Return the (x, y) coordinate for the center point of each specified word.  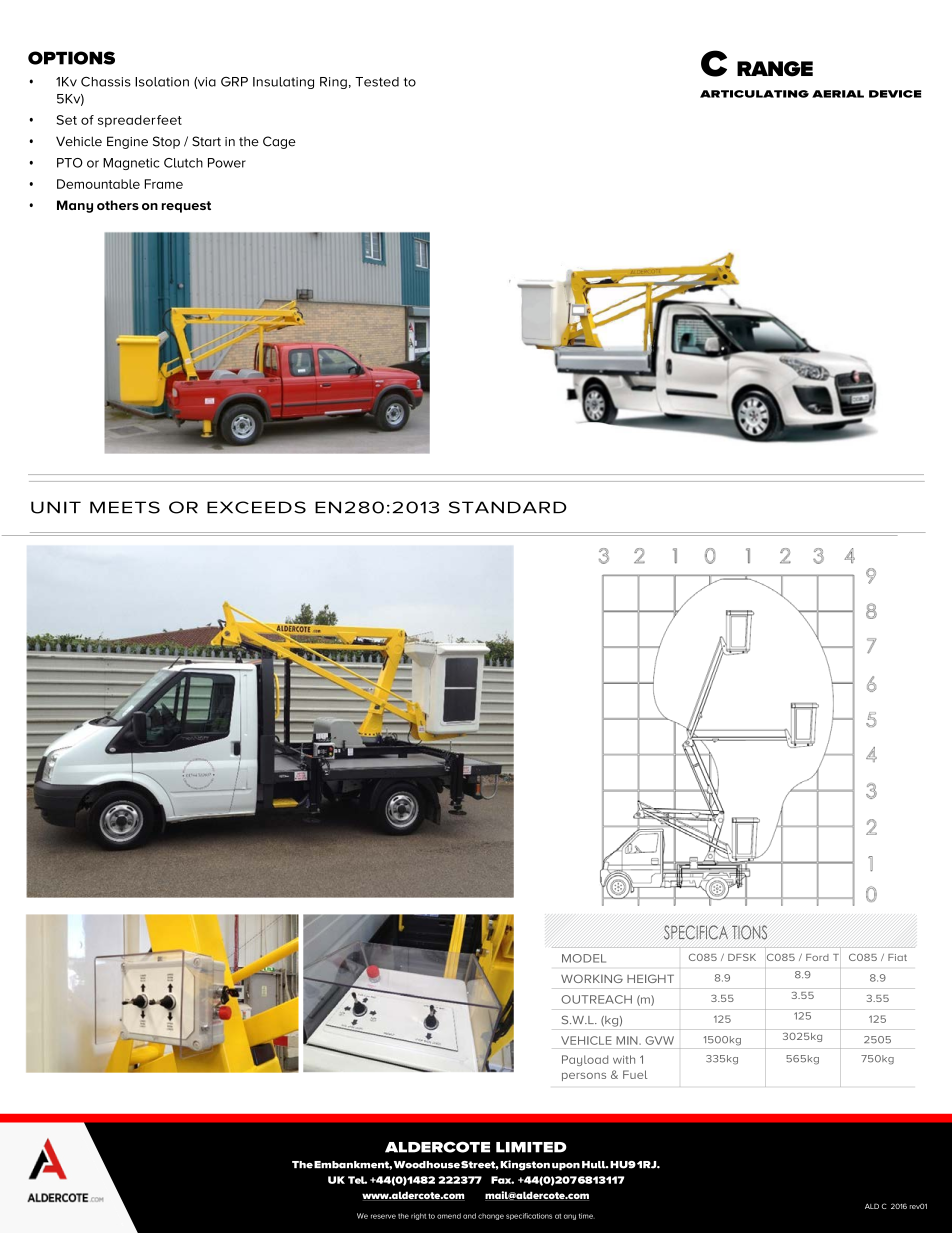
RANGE (775, 69)
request (186, 207)
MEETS (125, 507)
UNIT (56, 507)
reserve (383, 1216)
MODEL (584, 958)
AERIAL (838, 94)
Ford (817, 957)
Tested (377, 82)
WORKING (592, 978)
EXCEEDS (256, 507)
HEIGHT (650, 978)
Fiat (897, 957)
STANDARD (508, 507)
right (418, 1216)
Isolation (162, 82)
